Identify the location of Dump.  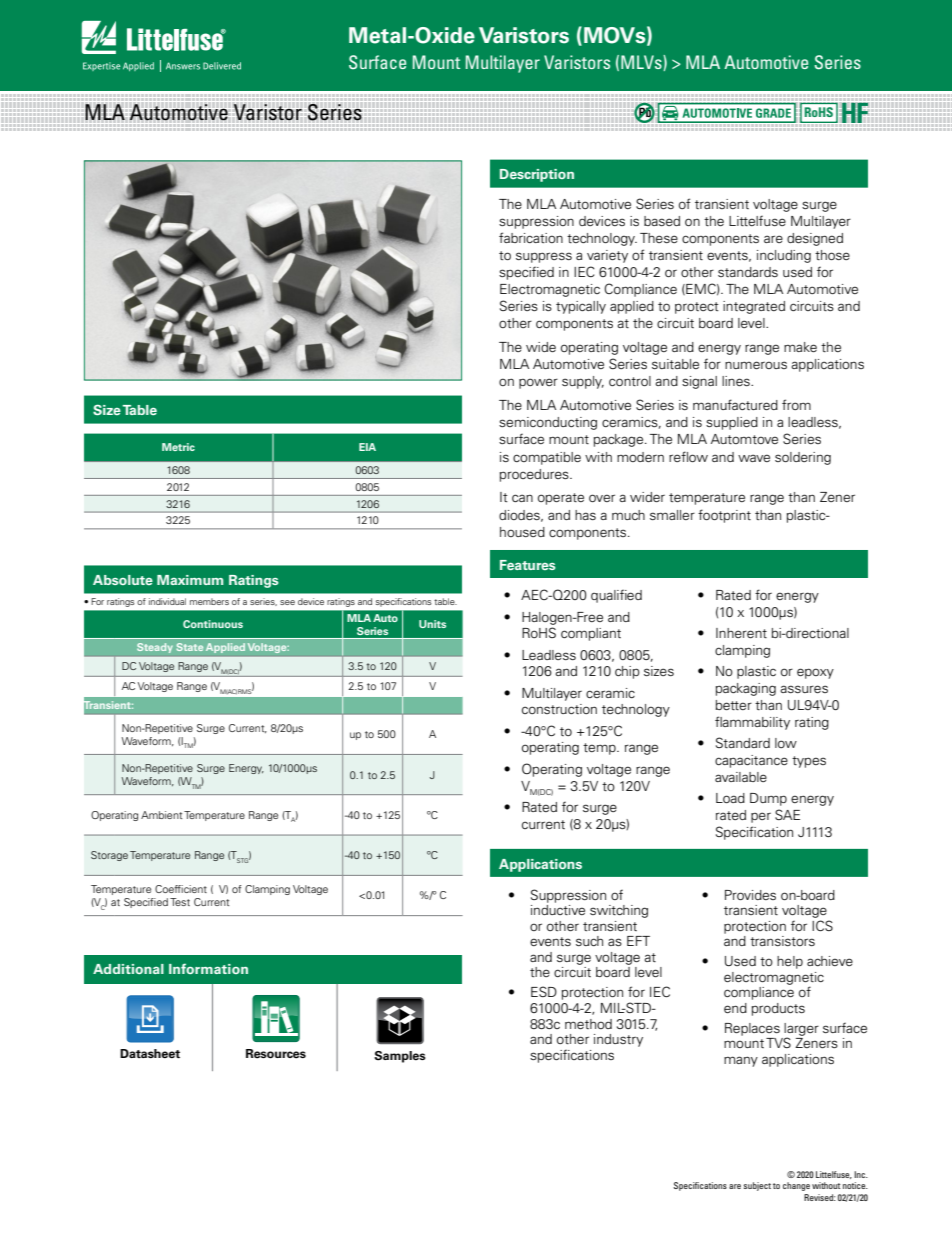
(768, 799).
